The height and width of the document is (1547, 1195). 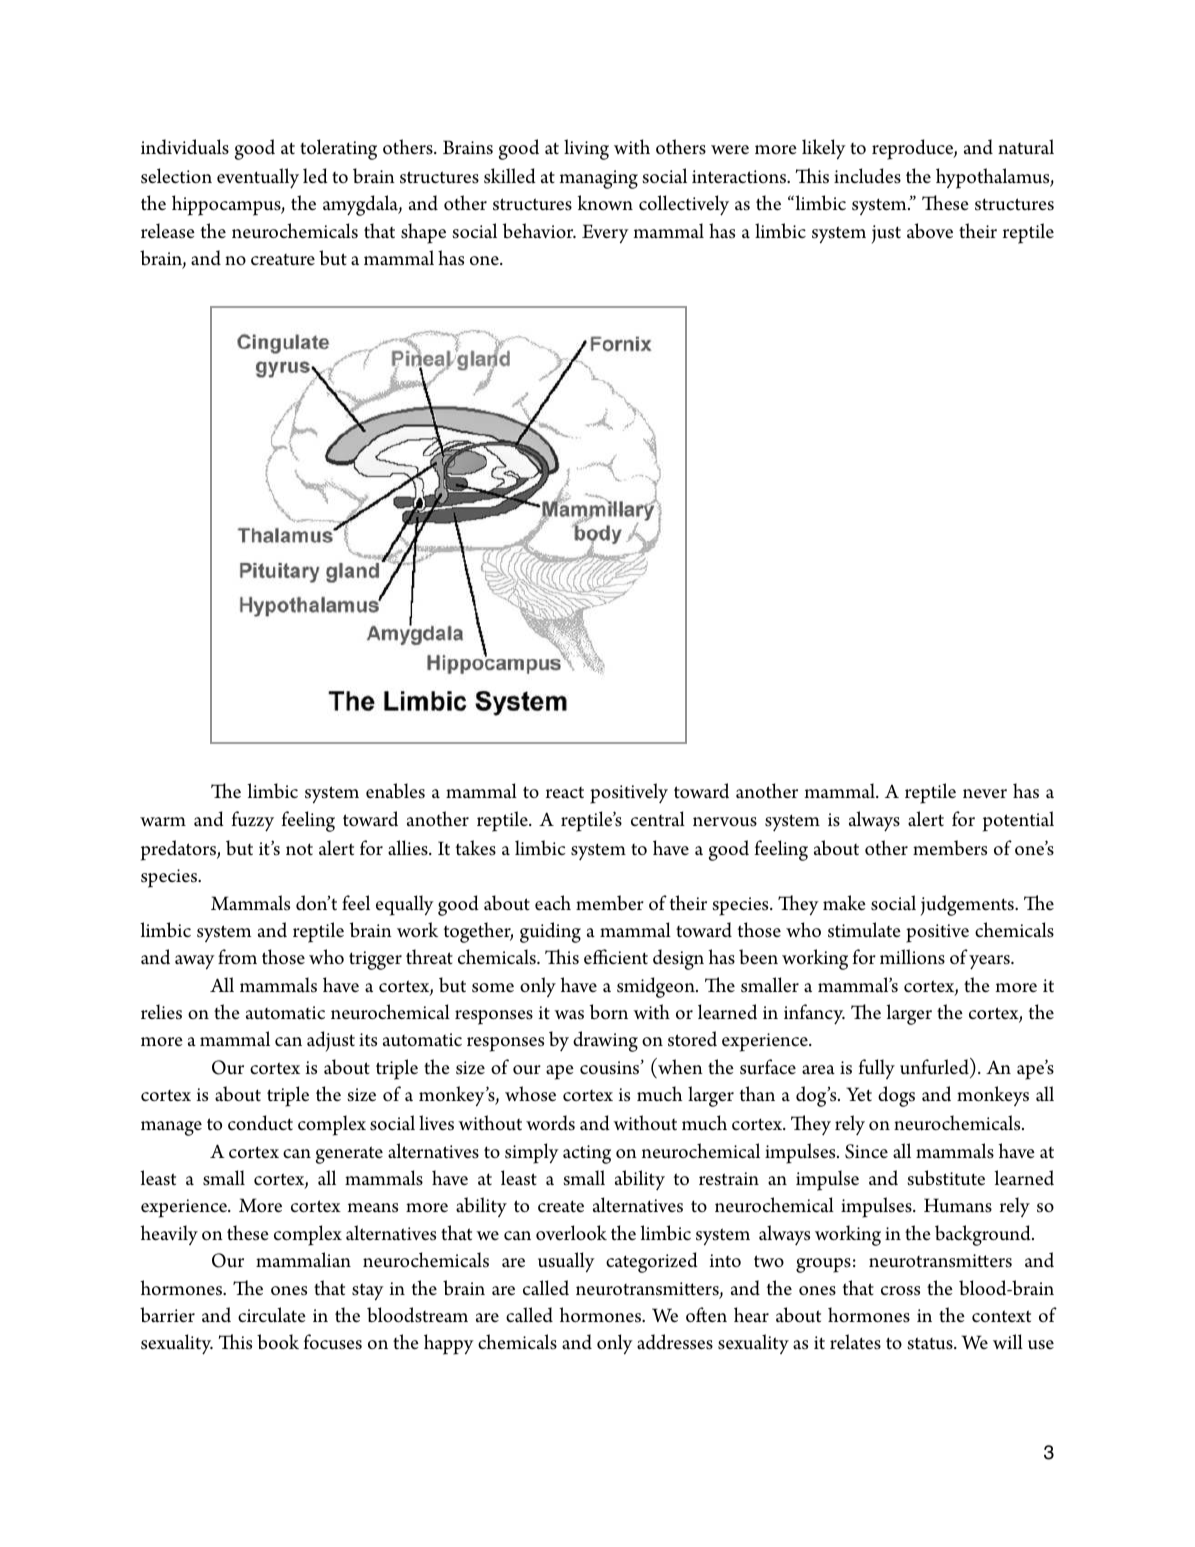 I want to click on unfurled, so click(x=935, y=1066).
